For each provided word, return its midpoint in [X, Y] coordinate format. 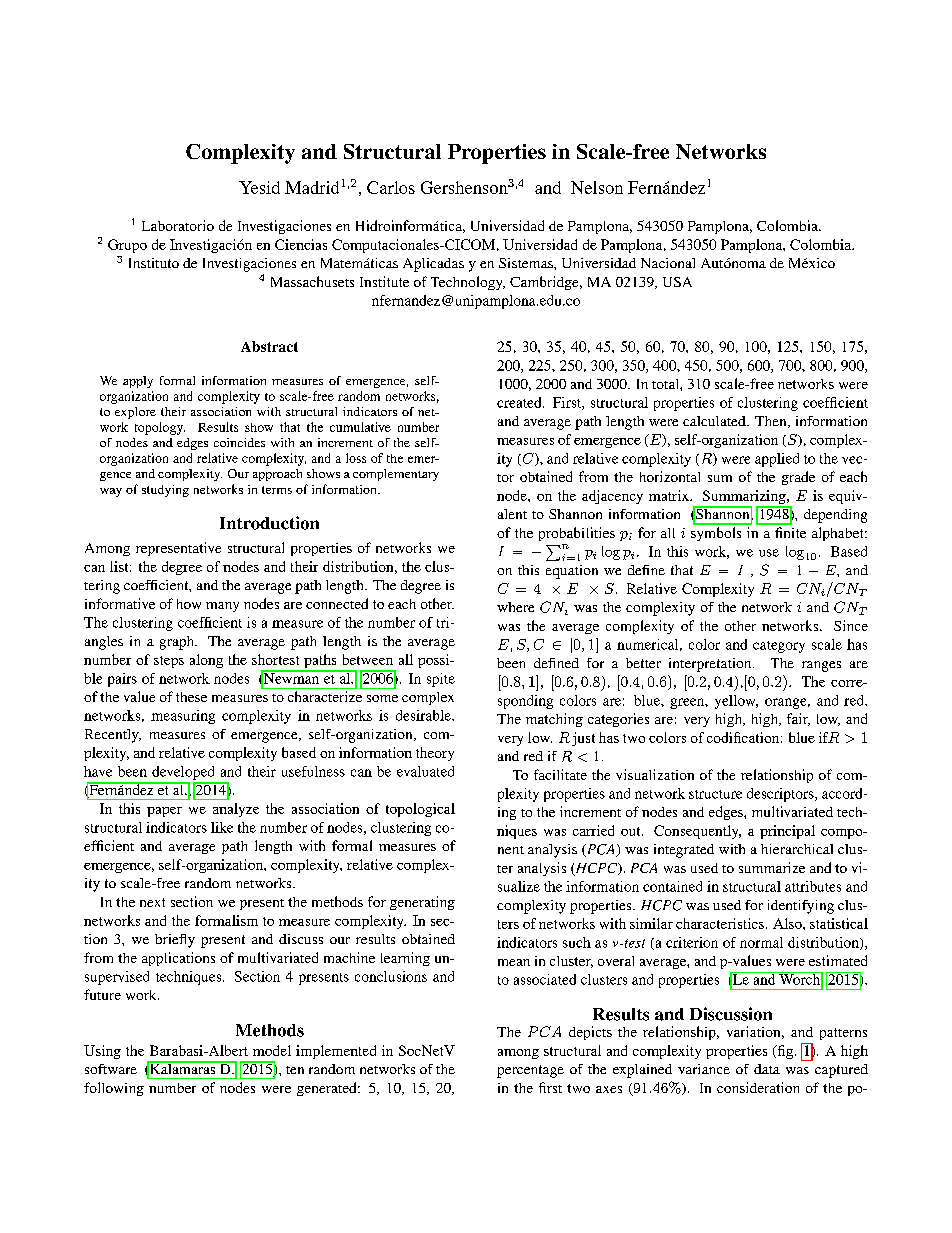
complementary [396, 475]
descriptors [781, 795]
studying [165, 491]
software [111, 1069]
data [767, 1069]
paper [164, 812]
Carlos [391, 187]
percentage [530, 1071]
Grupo [127, 246]
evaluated [425, 771]
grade [798, 478]
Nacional [668, 263]
